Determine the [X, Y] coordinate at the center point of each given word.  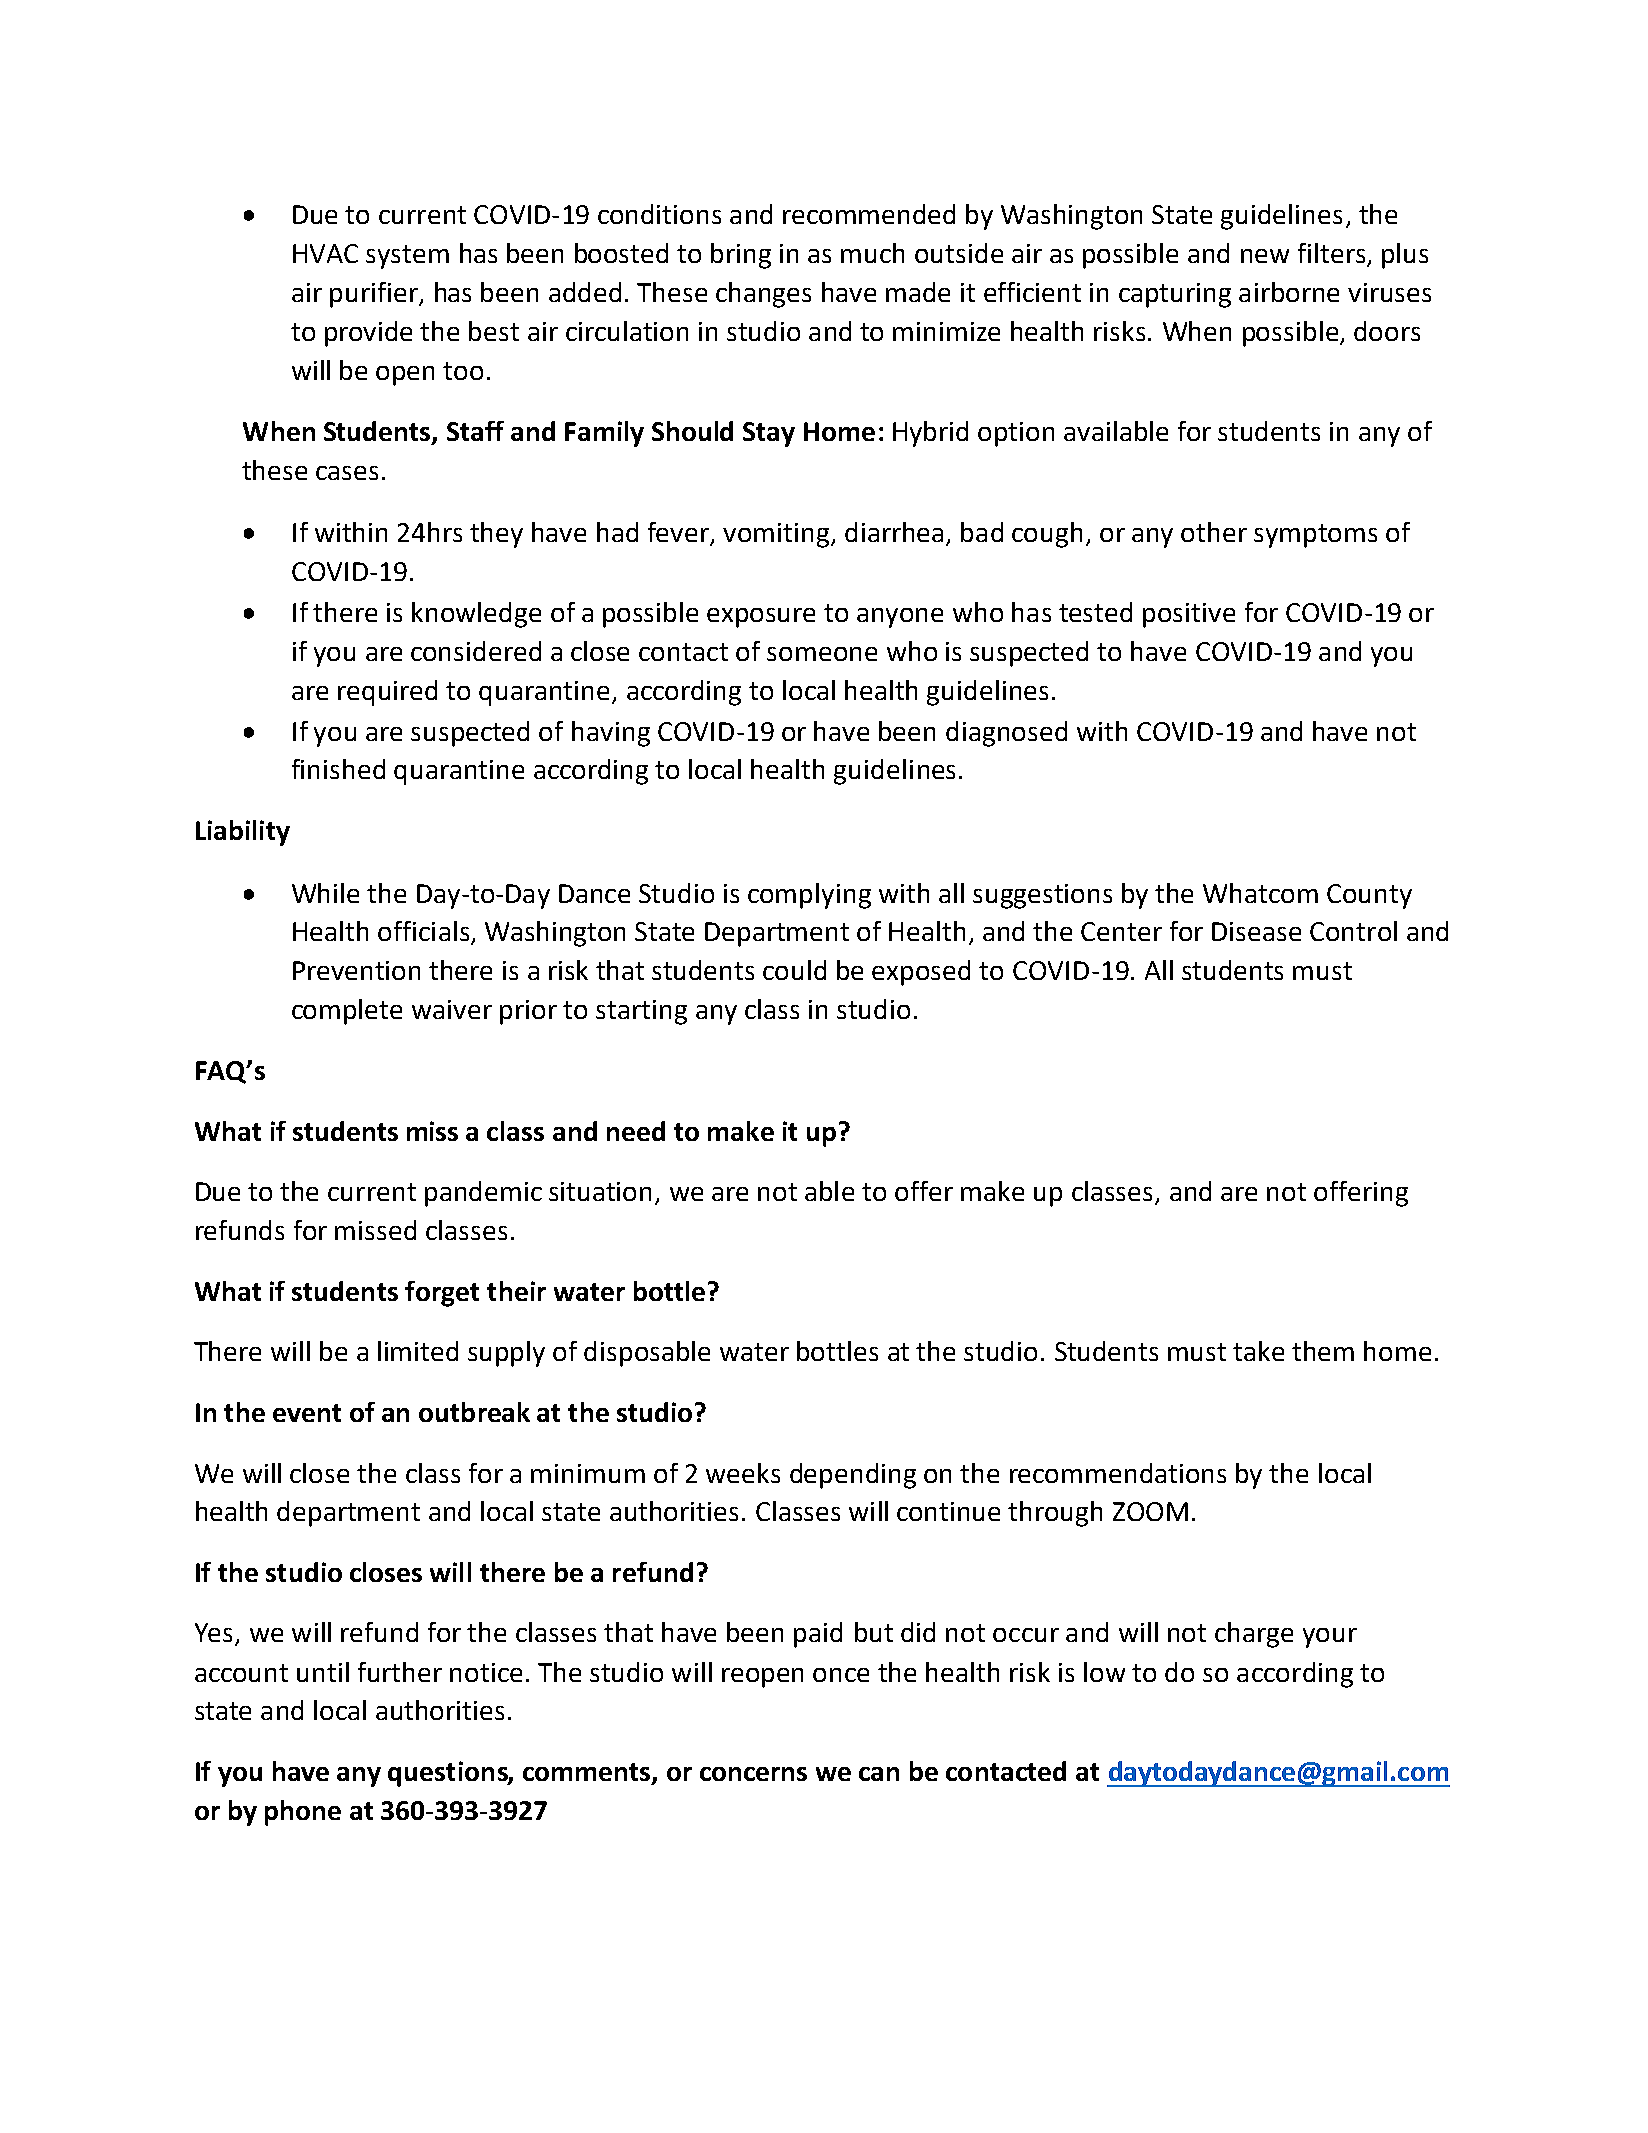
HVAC [325, 253]
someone [822, 654]
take [1258, 1351]
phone [303, 1813]
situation [600, 1191]
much [872, 253]
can [879, 1774]
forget [442, 1294]
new [1265, 256]
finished [338, 769]
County [1369, 896]
